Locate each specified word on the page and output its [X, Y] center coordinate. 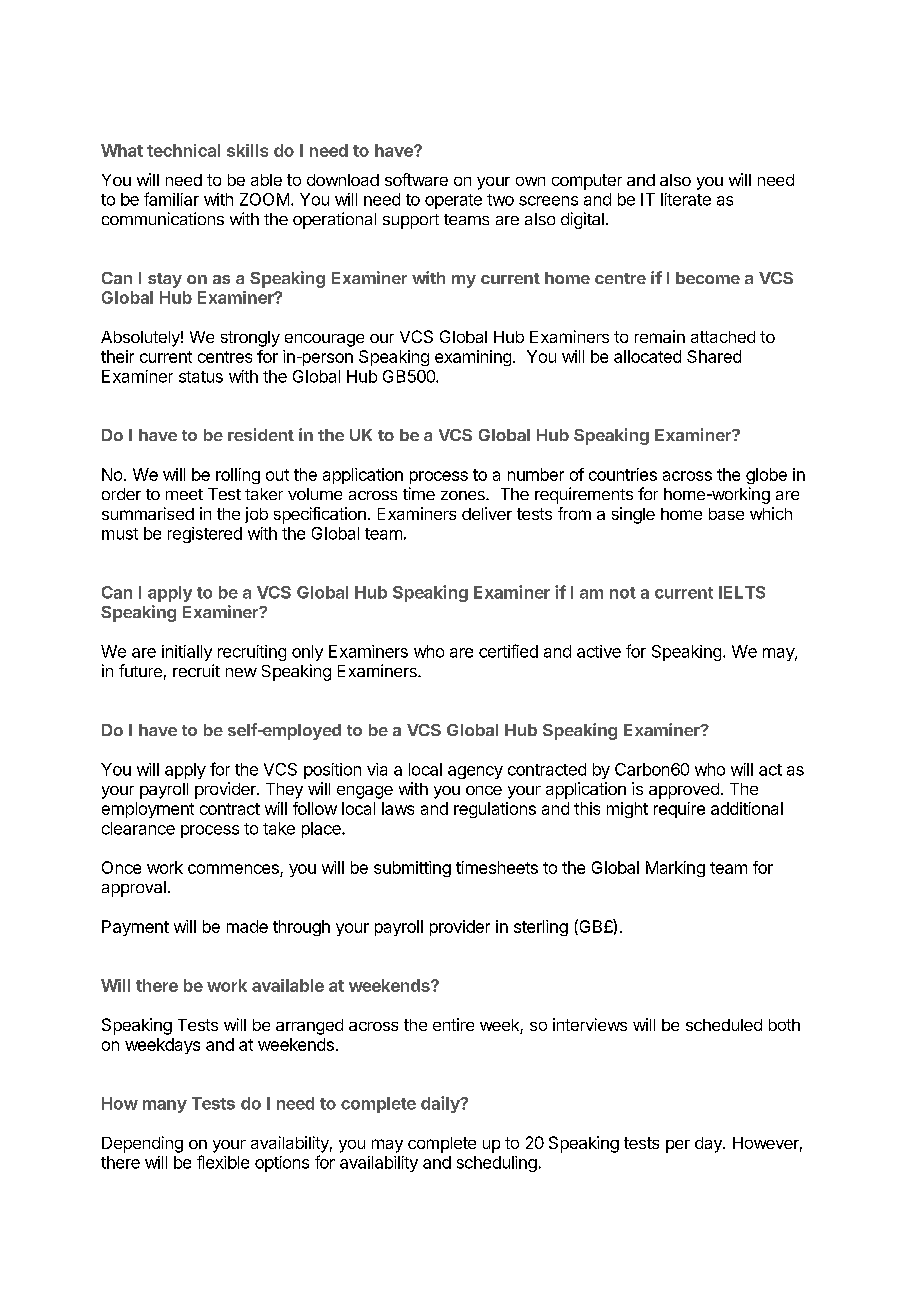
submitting [412, 869]
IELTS [742, 592]
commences [233, 869]
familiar [171, 199]
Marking [675, 869]
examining [473, 358]
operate [453, 201]
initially [187, 653]
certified [508, 651]
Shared [714, 356]
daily [441, 1104]
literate [686, 199]
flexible [223, 1162]
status [201, 377]
